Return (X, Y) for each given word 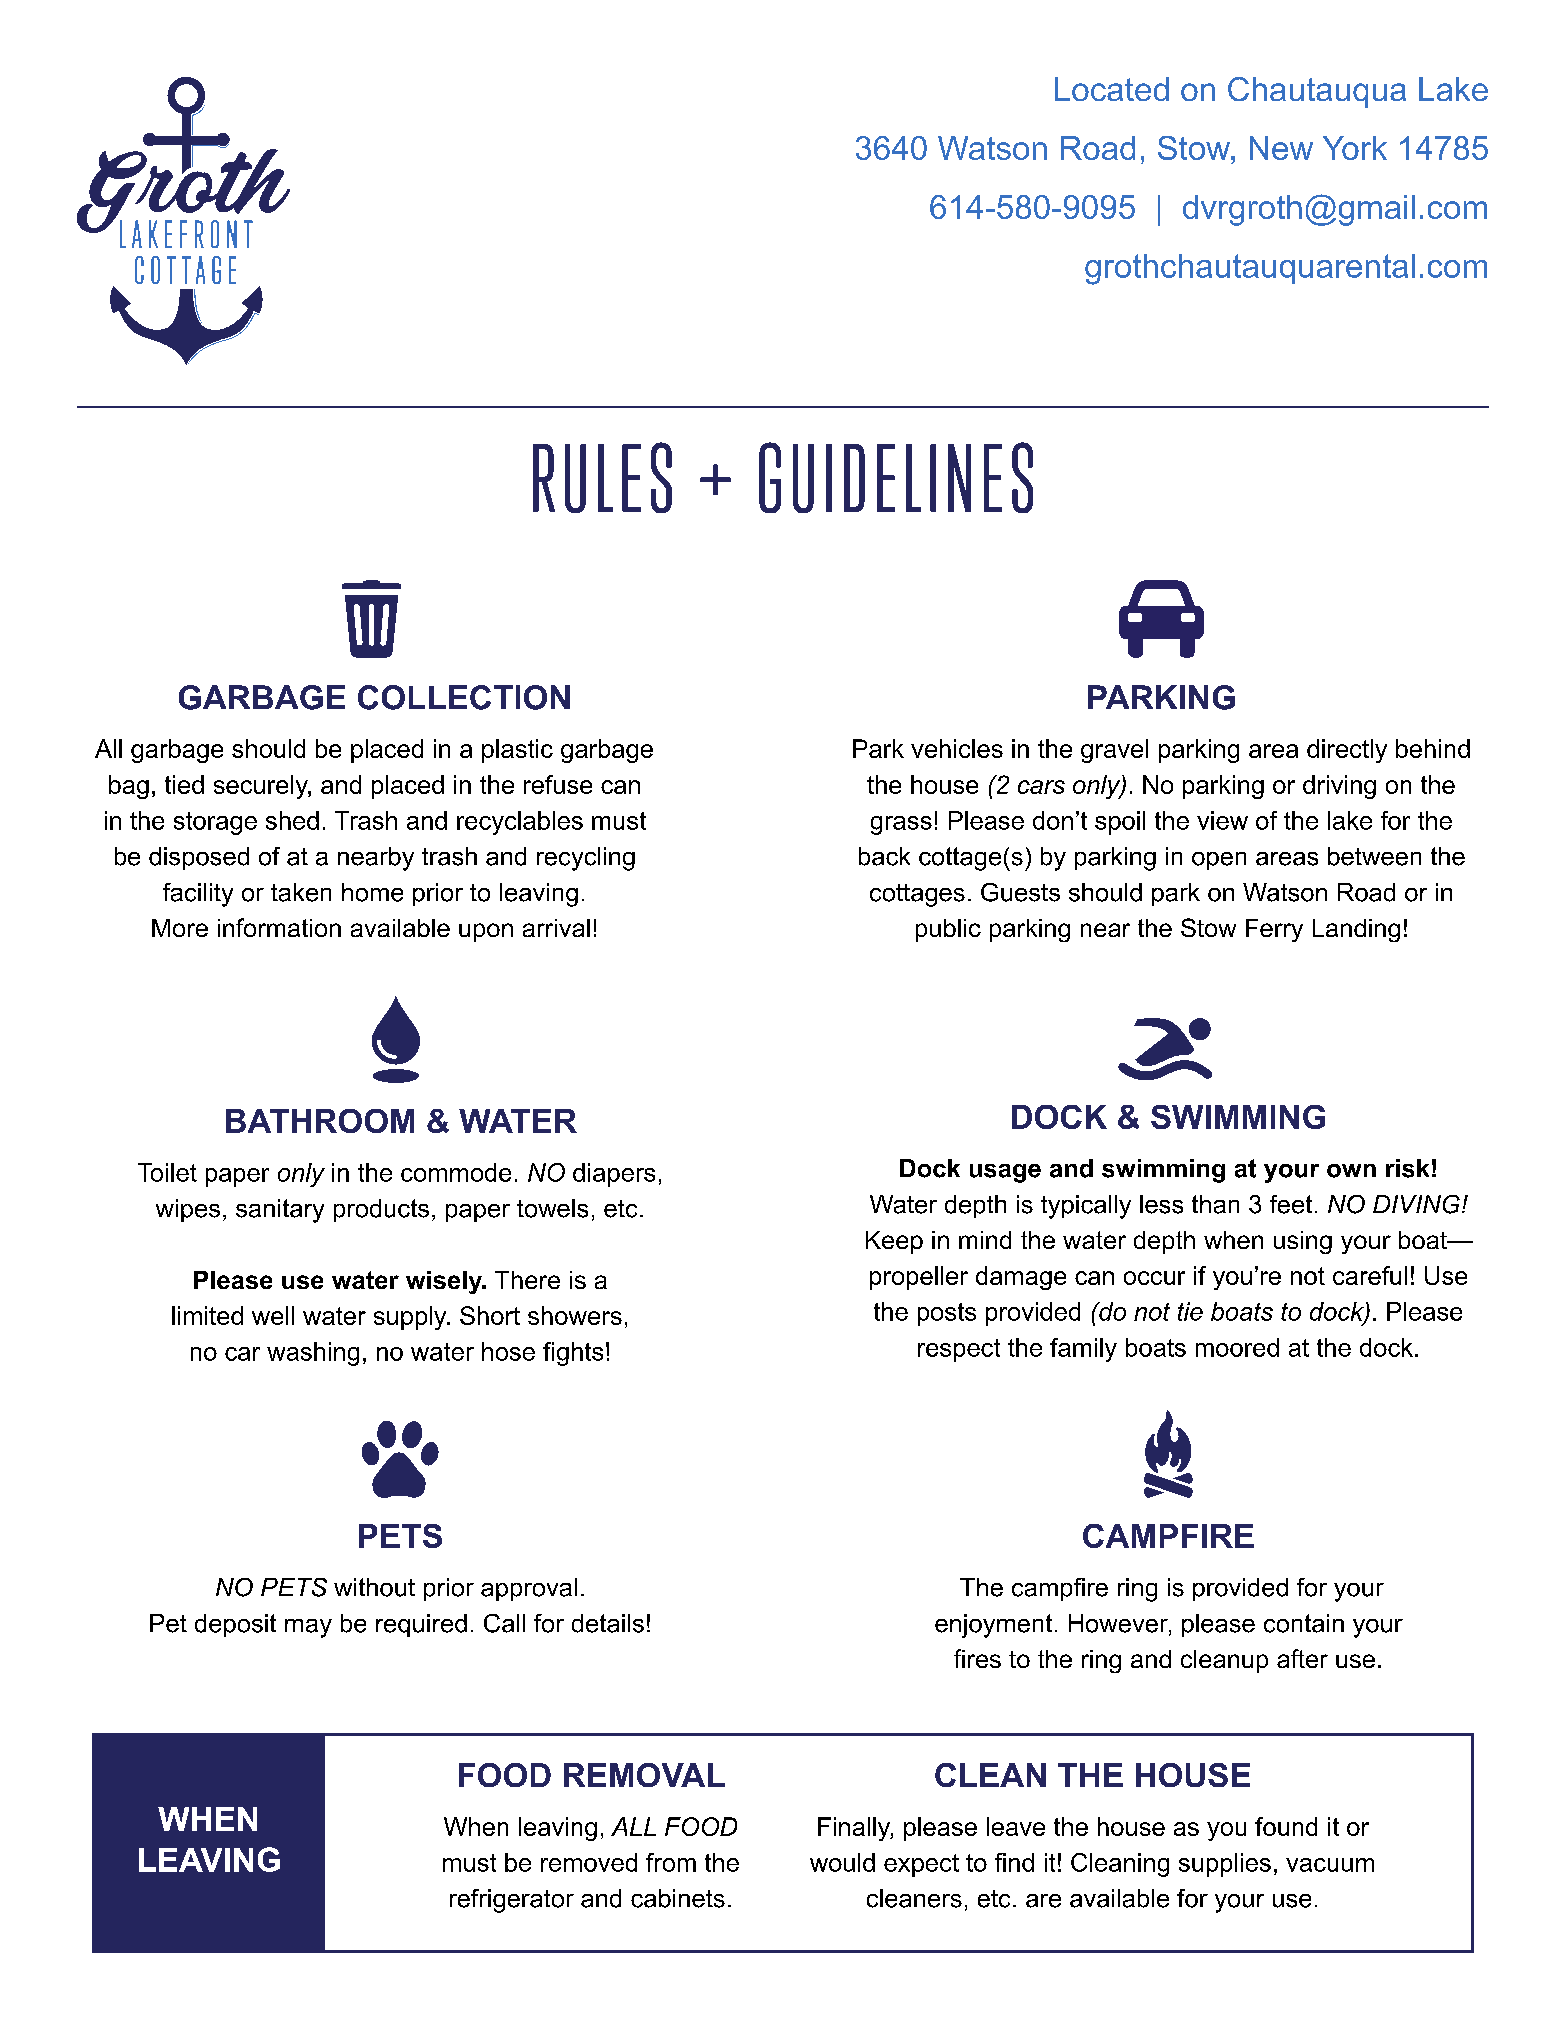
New (1281, 148)
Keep (894, 1242)
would (842, 1862)
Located (1112, 89)
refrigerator (512, 1901)
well (273, 1315)
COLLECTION (464, 697)
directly (1347, 751)
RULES (602, 477)
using (1303, 1242)
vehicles (957, 748)
